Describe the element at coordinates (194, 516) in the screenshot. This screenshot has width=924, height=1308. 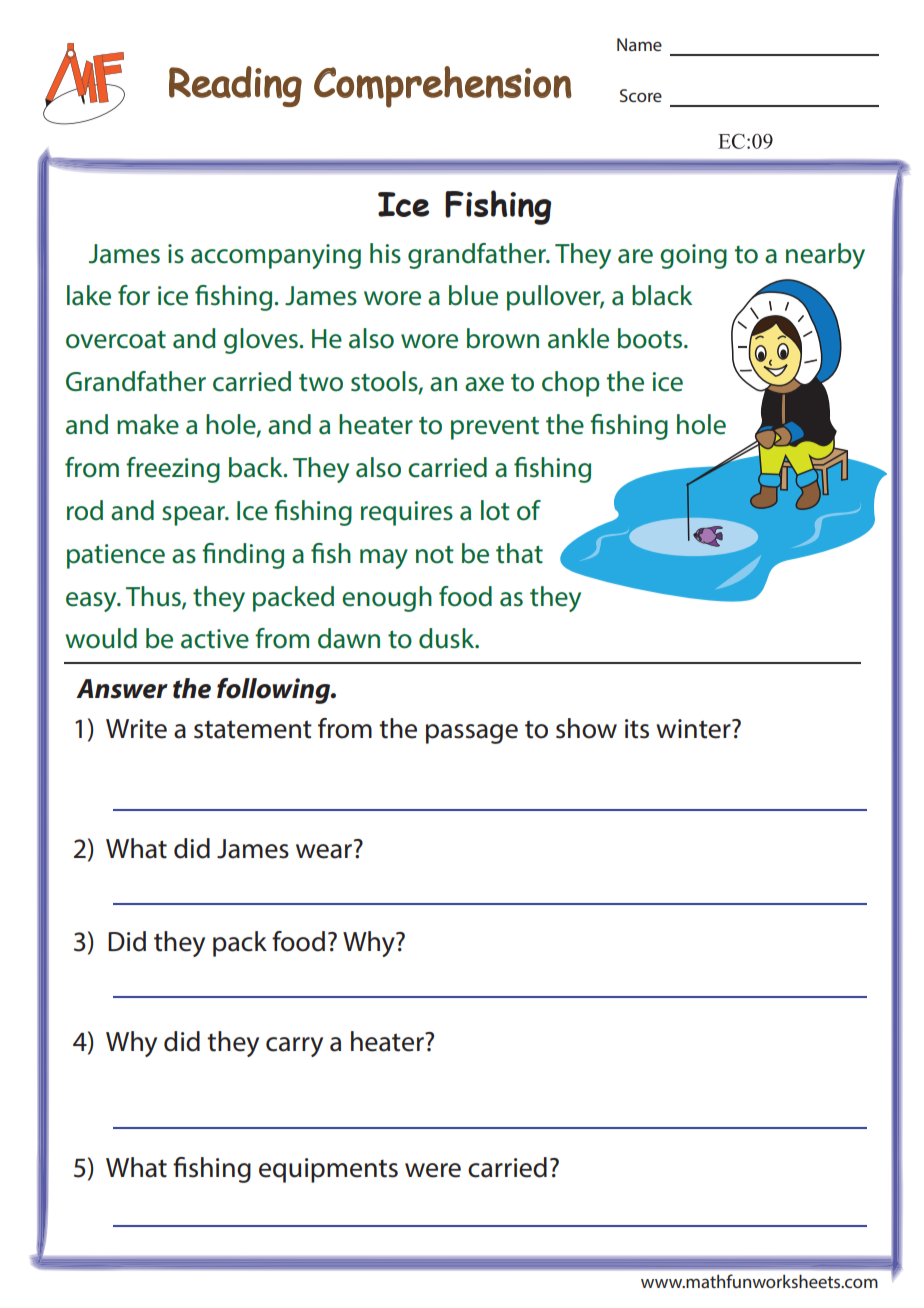
I see `spear` at that location.
